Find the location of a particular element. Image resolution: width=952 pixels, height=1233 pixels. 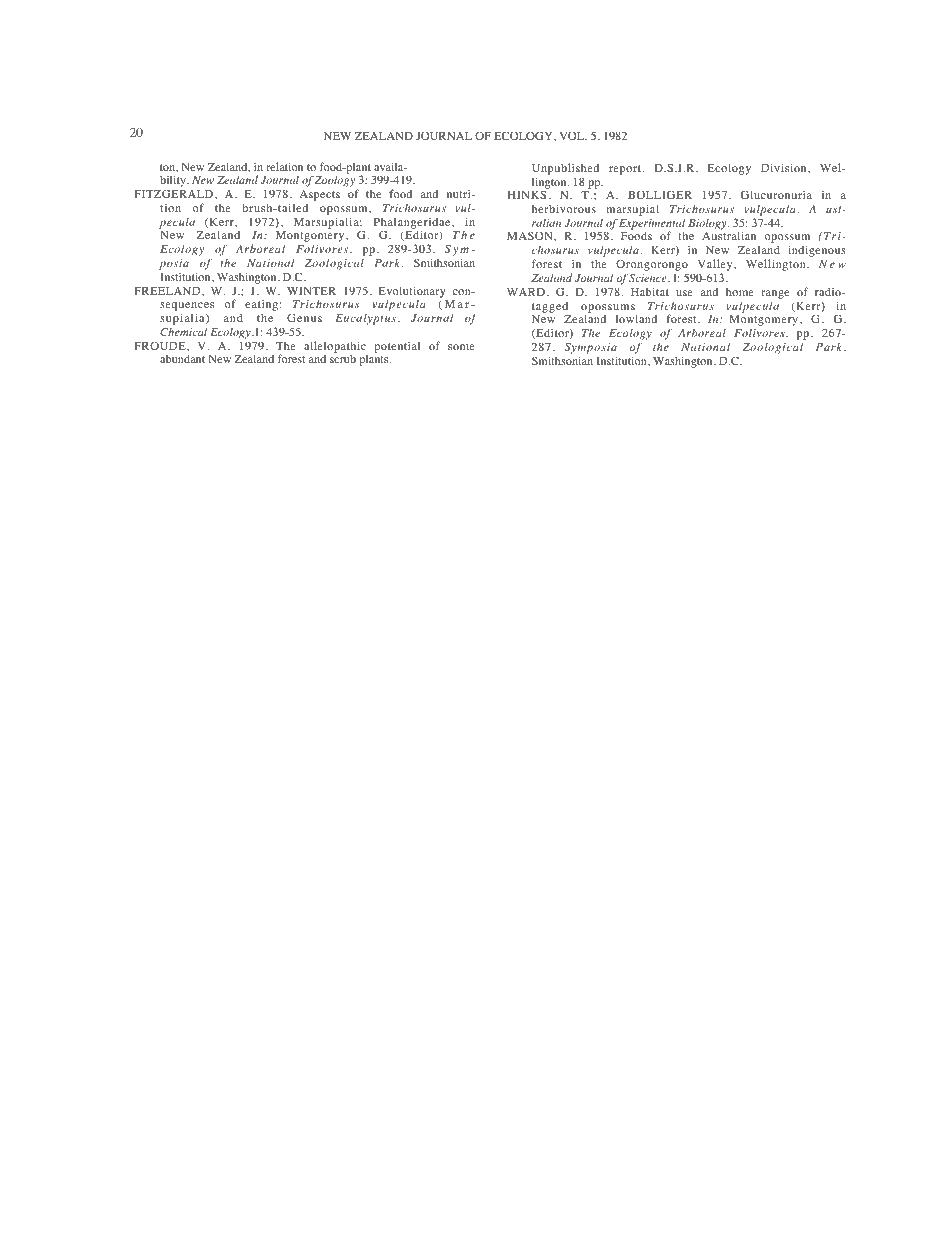

home is located at coordinates (740, 291).
